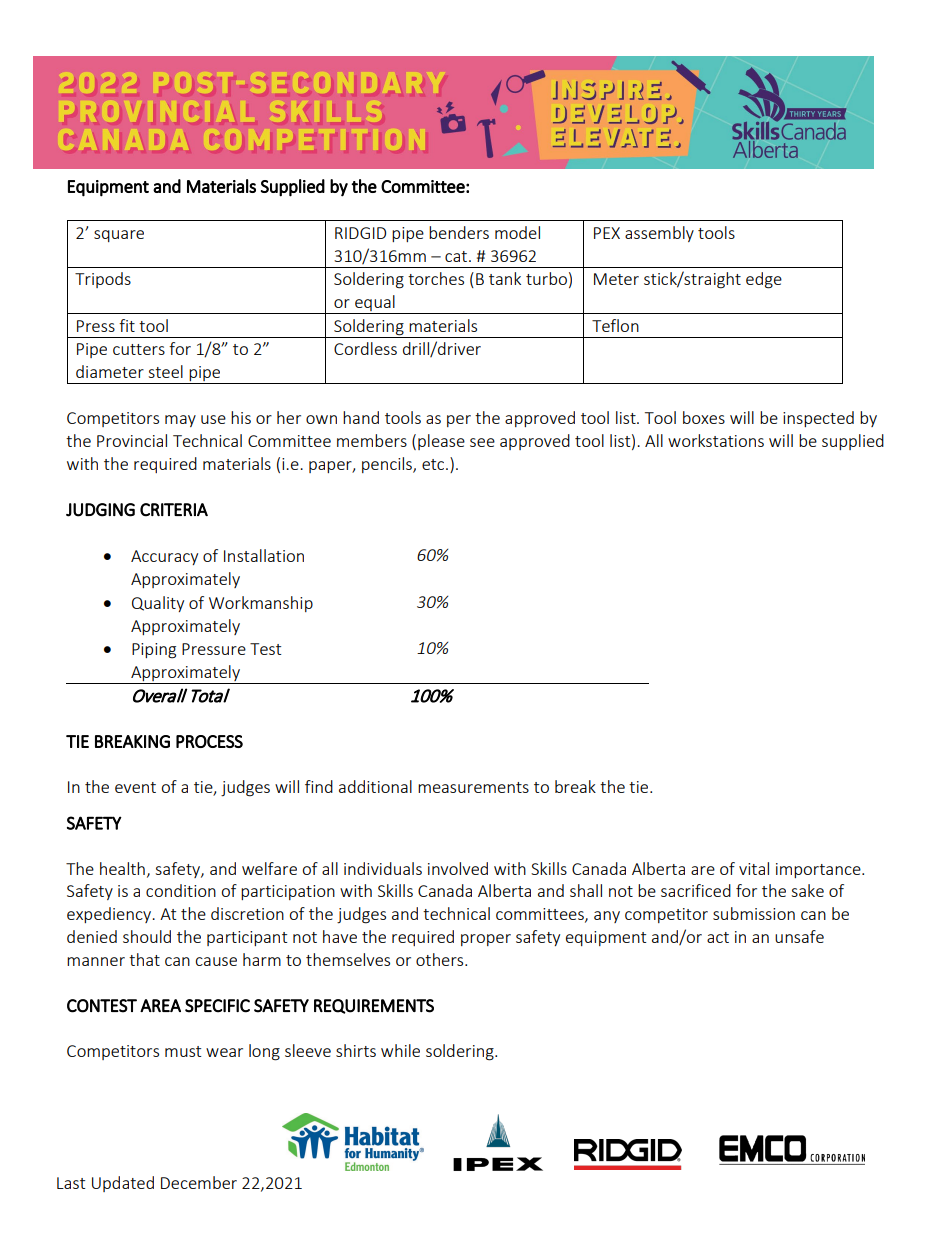 Image resolution: width=952 pixels, height=1233 pixels. What do you see at coordinates (119, 236) in the image?
I see `square` at bounding box center [119, 236].
